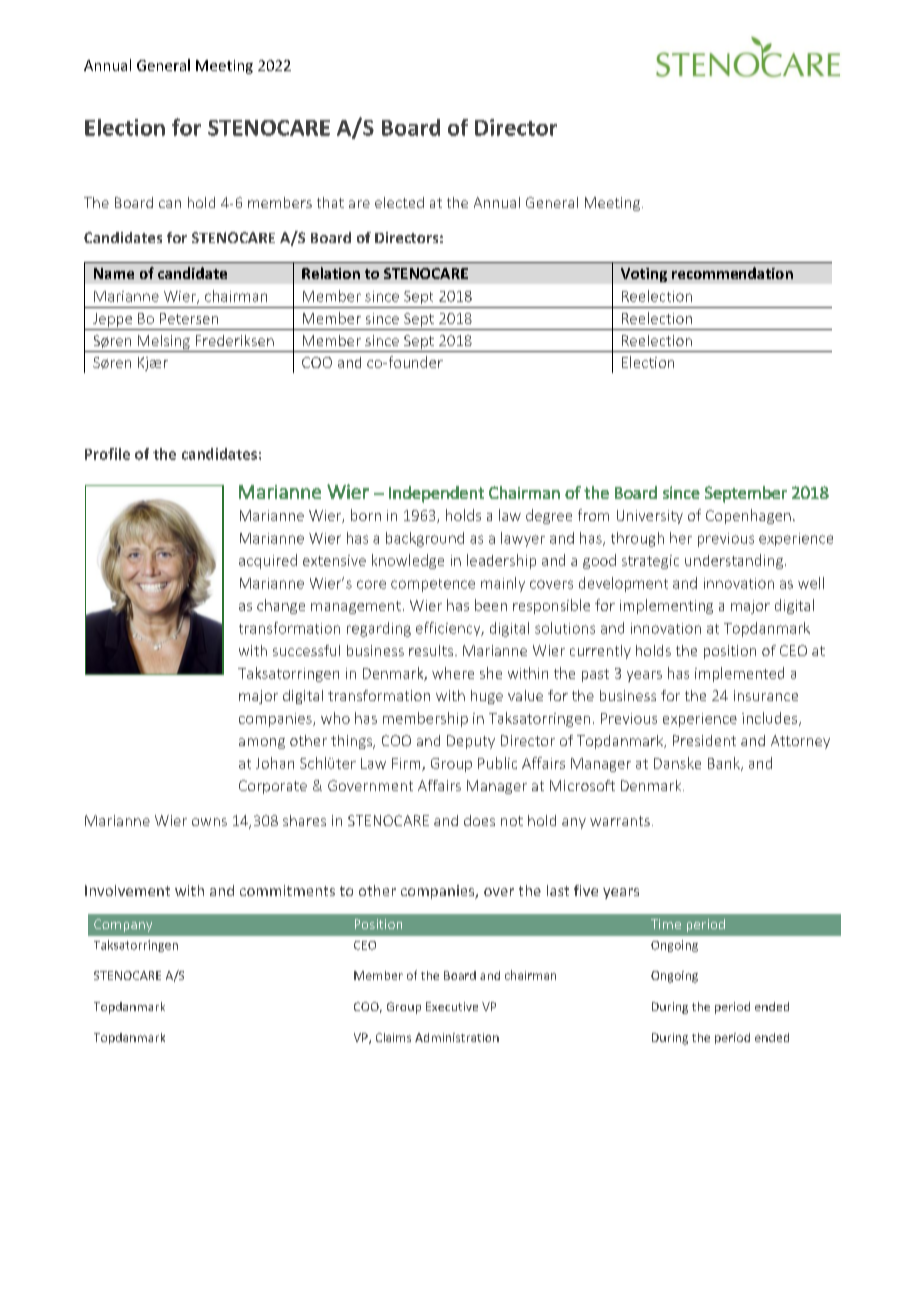  Describe the element at coordinates (268, 561) in the image. I see `acquired` at that location.
